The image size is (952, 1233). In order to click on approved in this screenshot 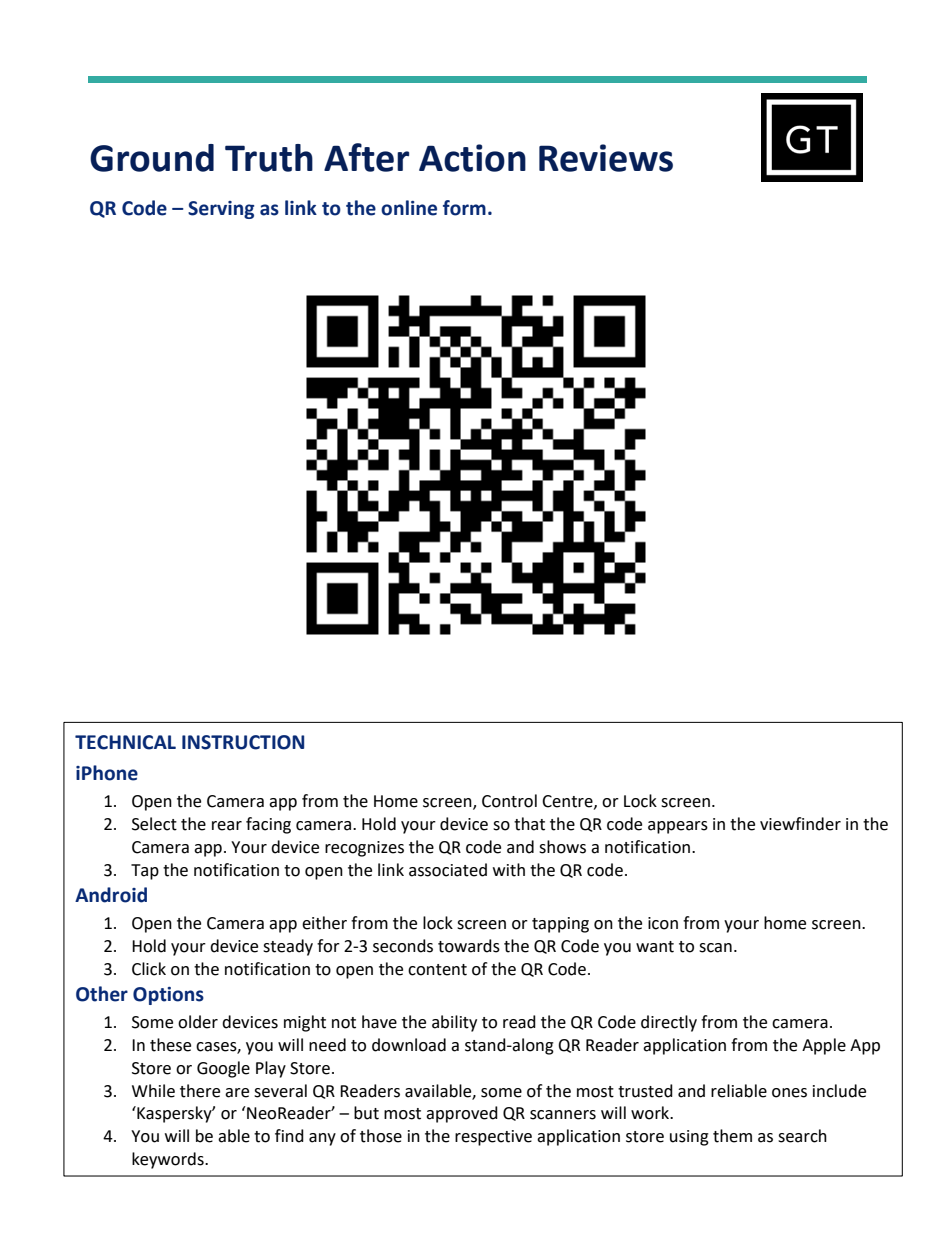, I will do `click(462, 1114)`.
